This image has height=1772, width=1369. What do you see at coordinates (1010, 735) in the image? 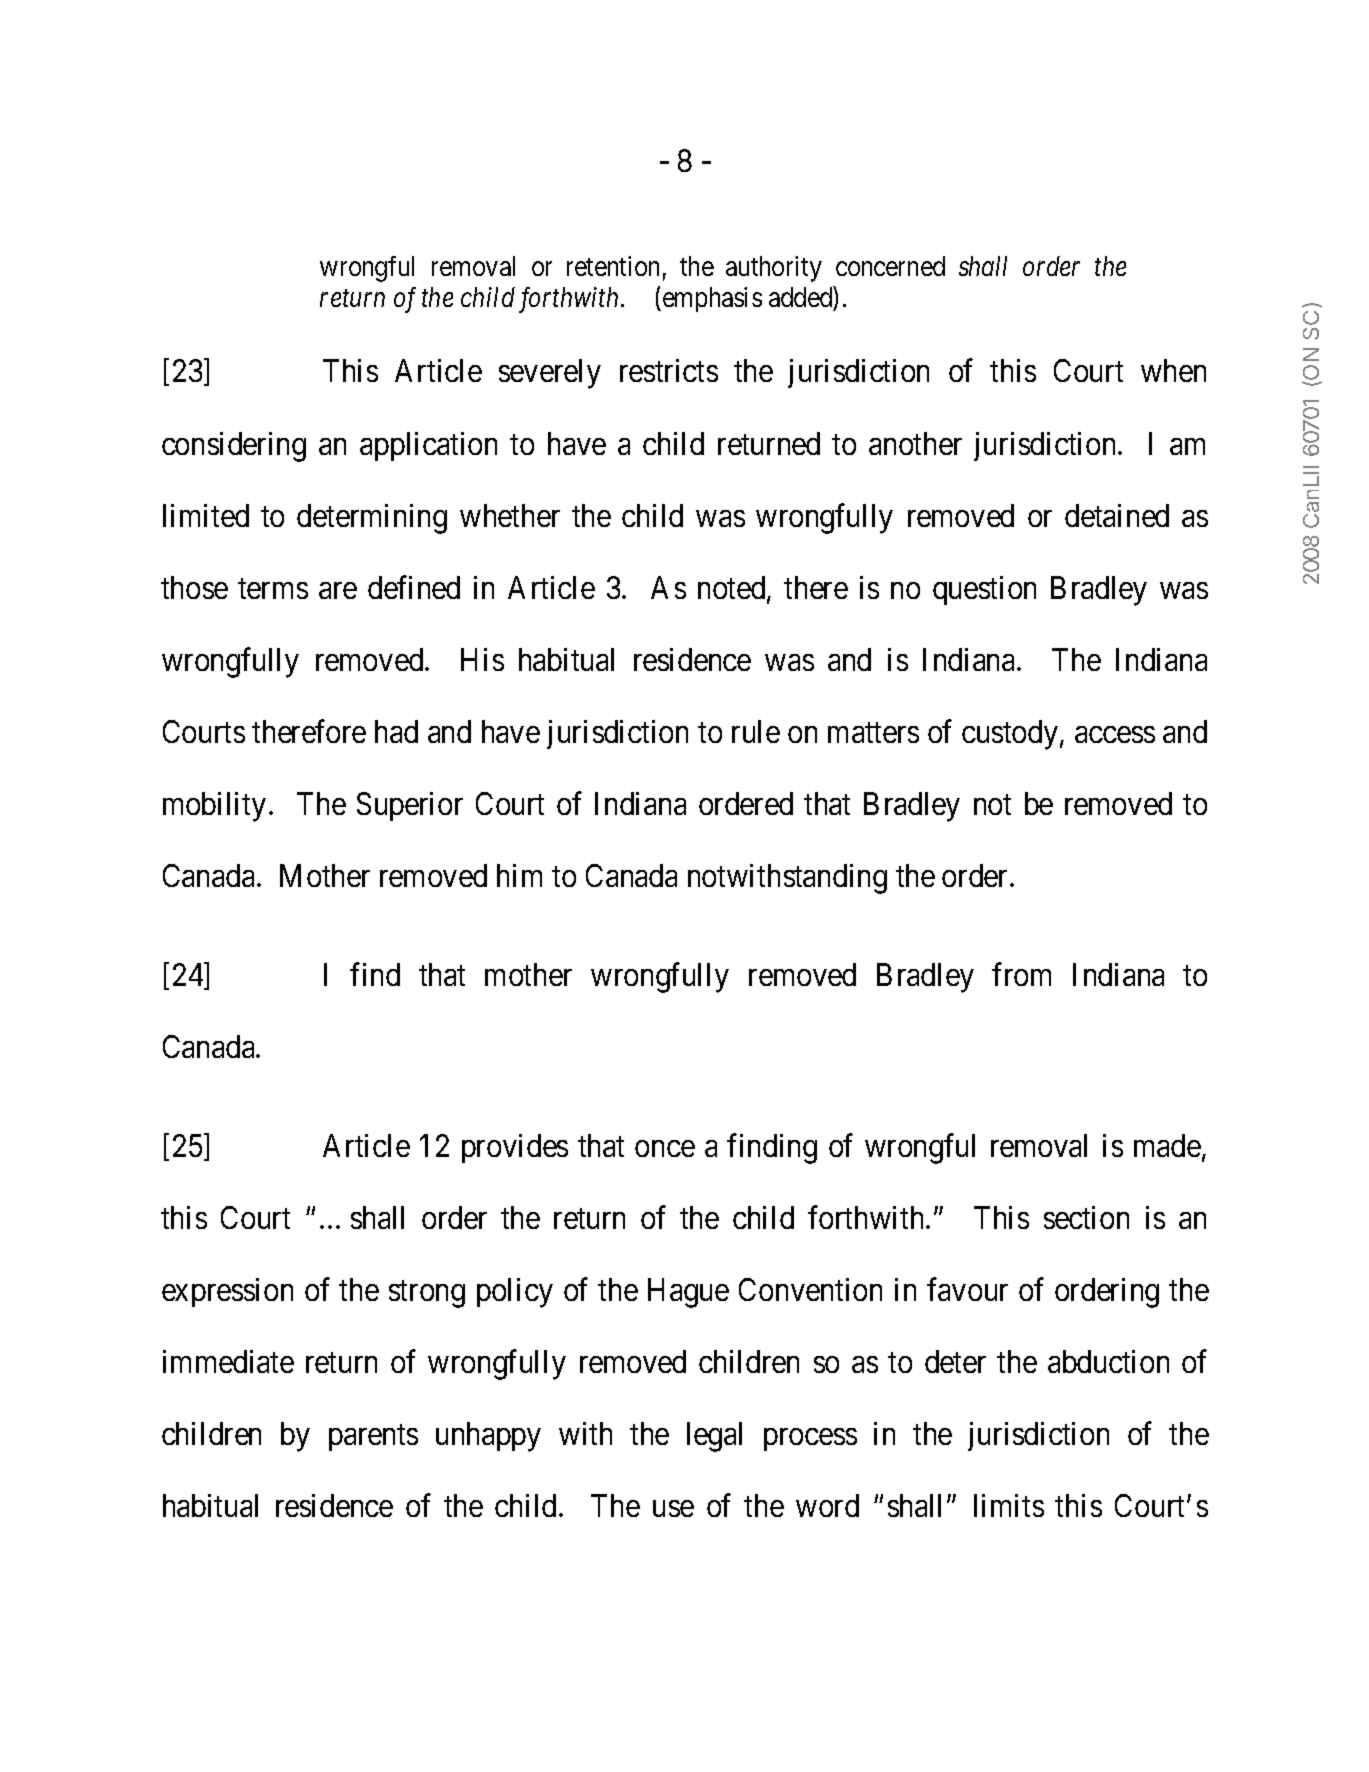
I see `custody` at bounding box center [1010, 735].
